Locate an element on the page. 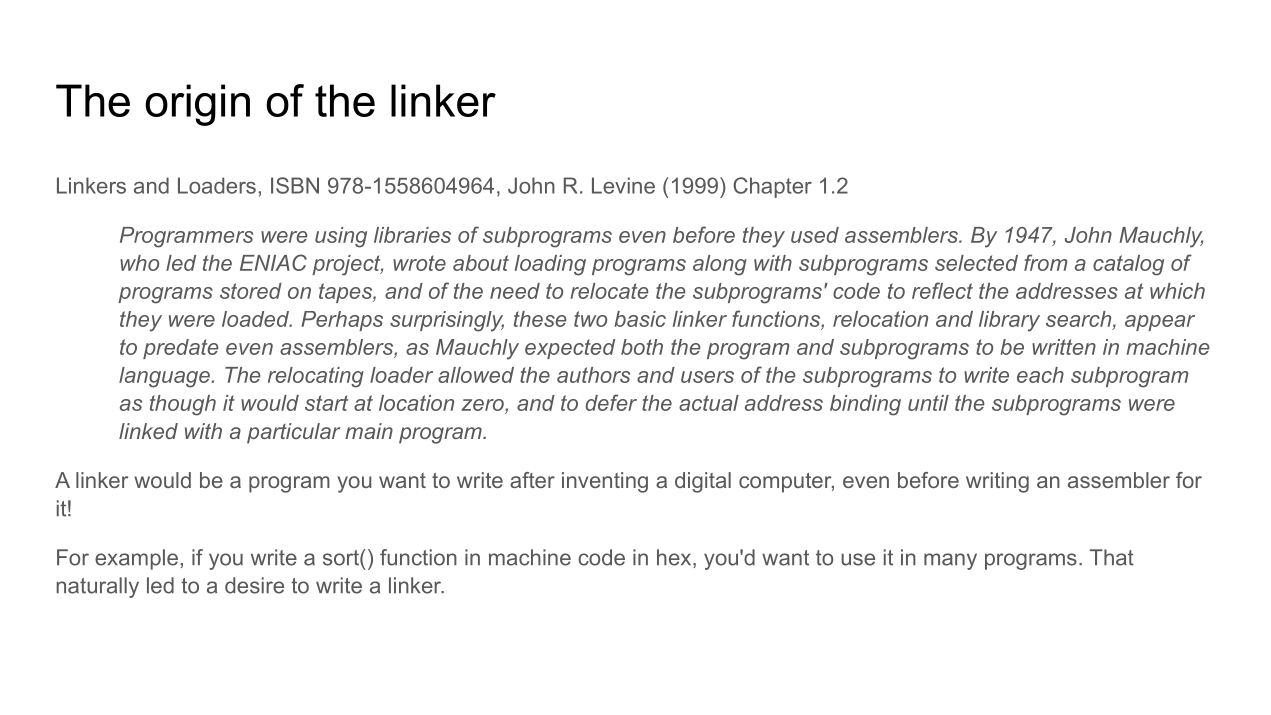  from is located at coordinates (1046, 262).
